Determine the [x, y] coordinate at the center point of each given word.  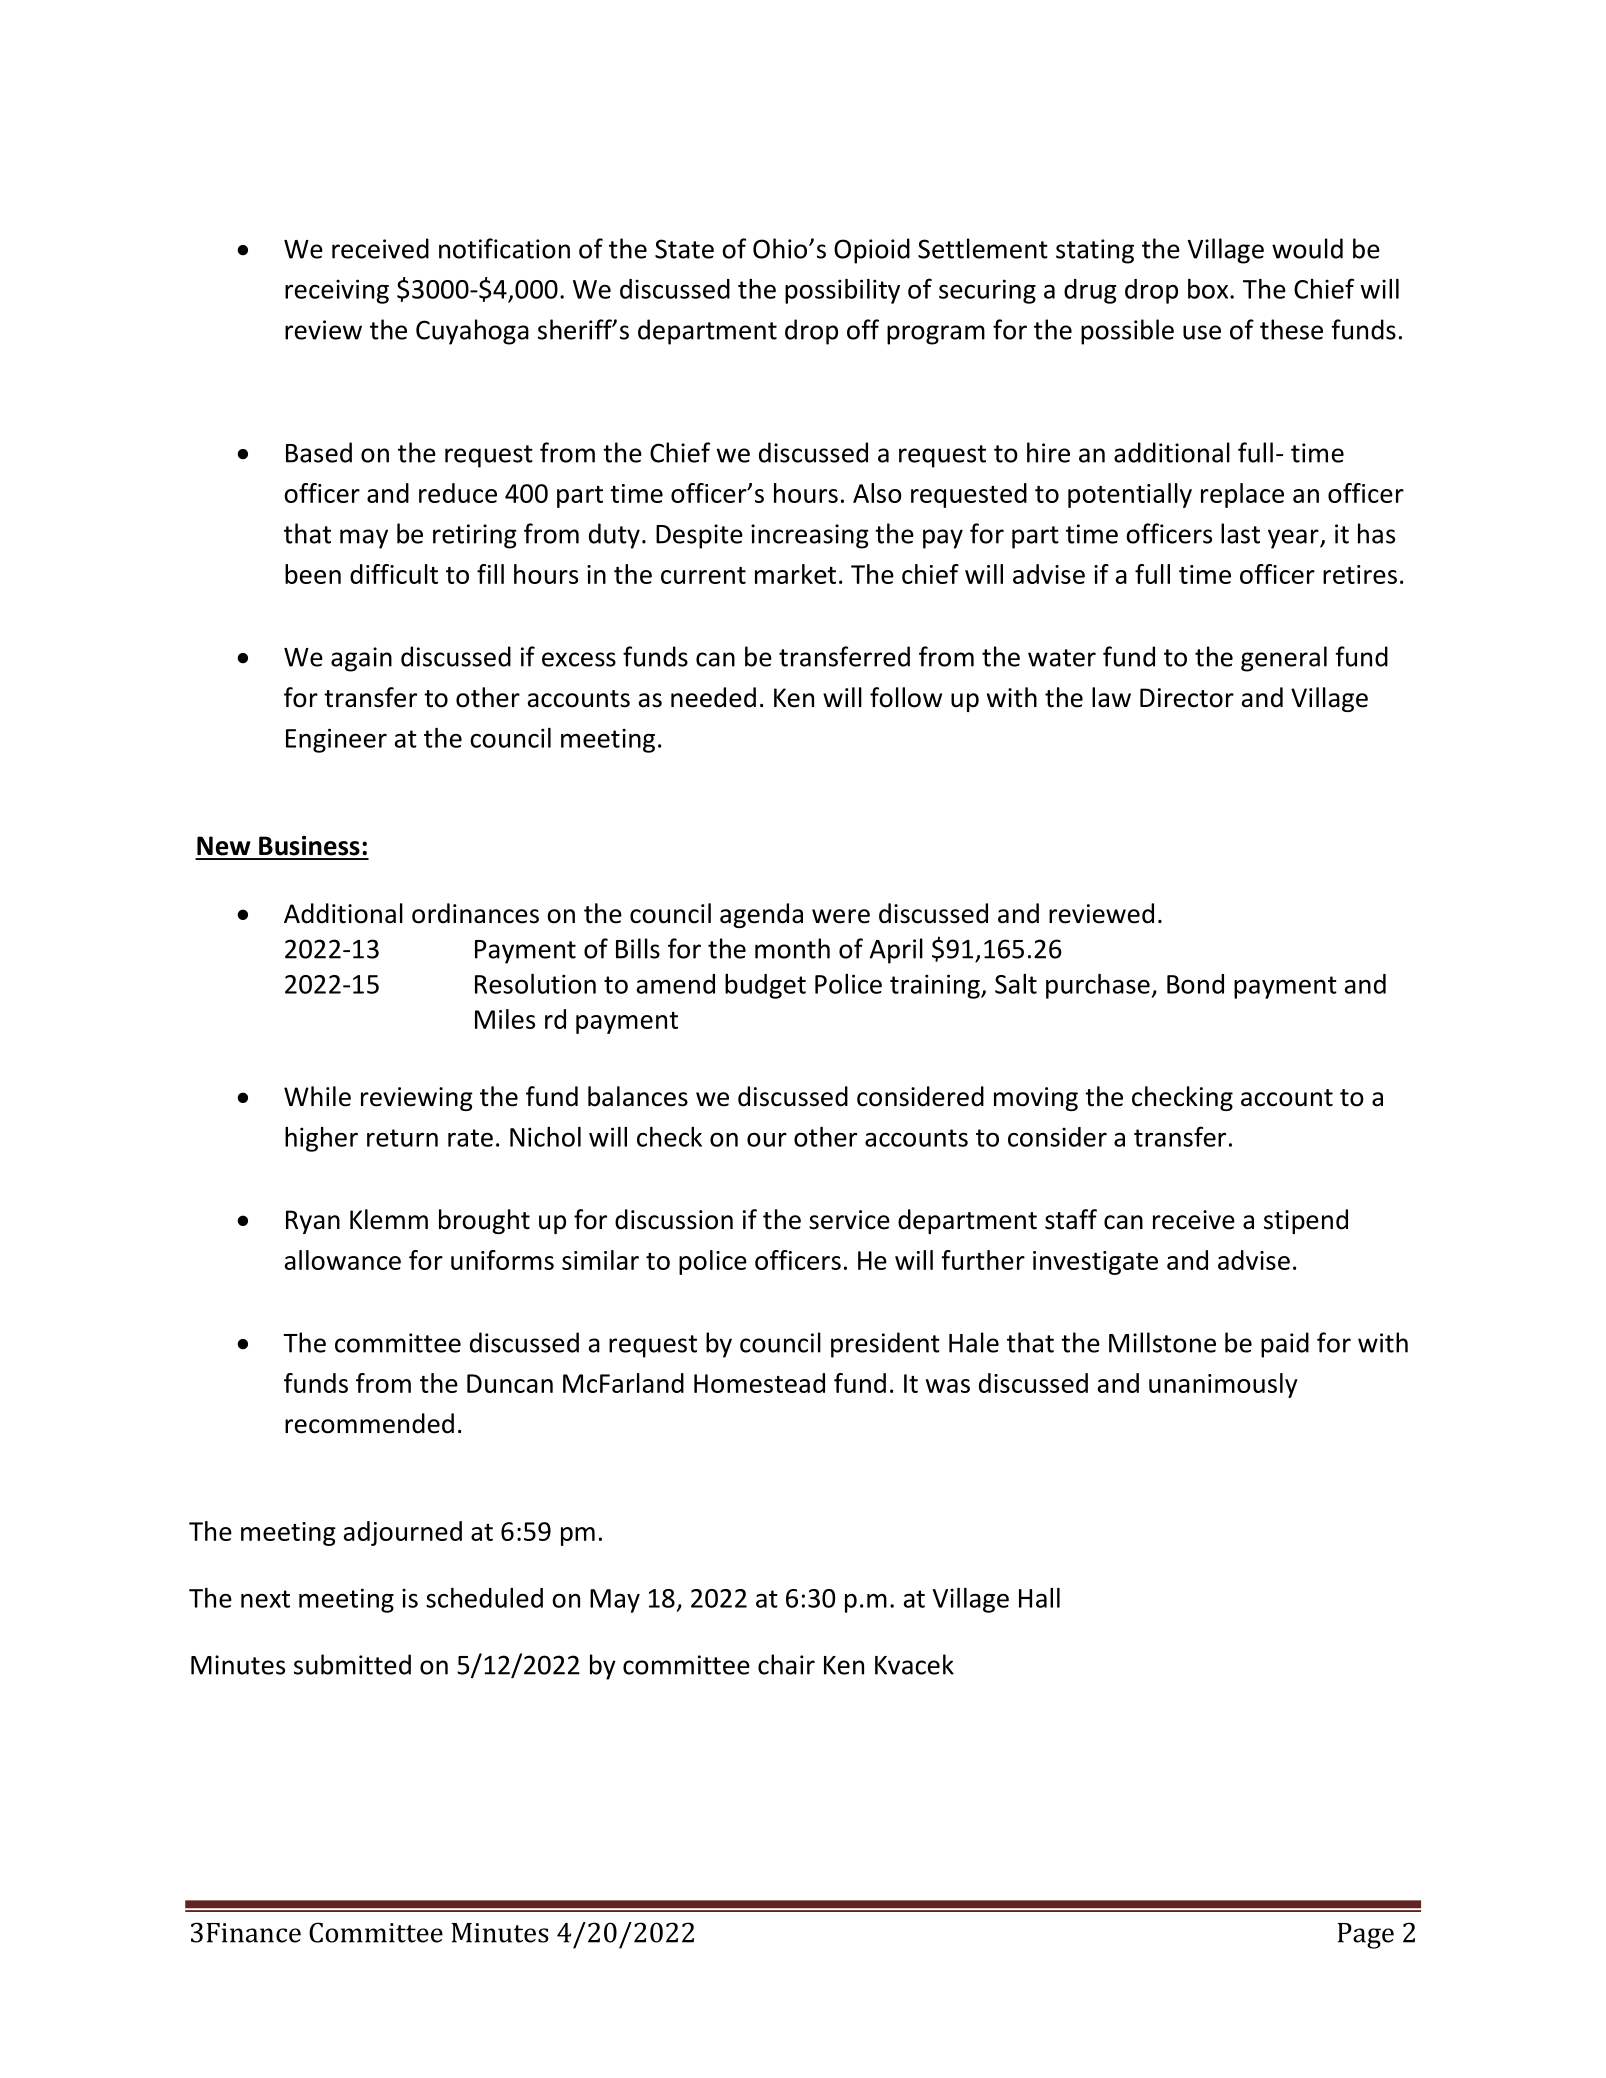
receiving [337, 291]
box [1209, 289]
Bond [1195, 984]
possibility [842, 291]
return [402, 1138]
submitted [352, 1664]
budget [765, 986]
